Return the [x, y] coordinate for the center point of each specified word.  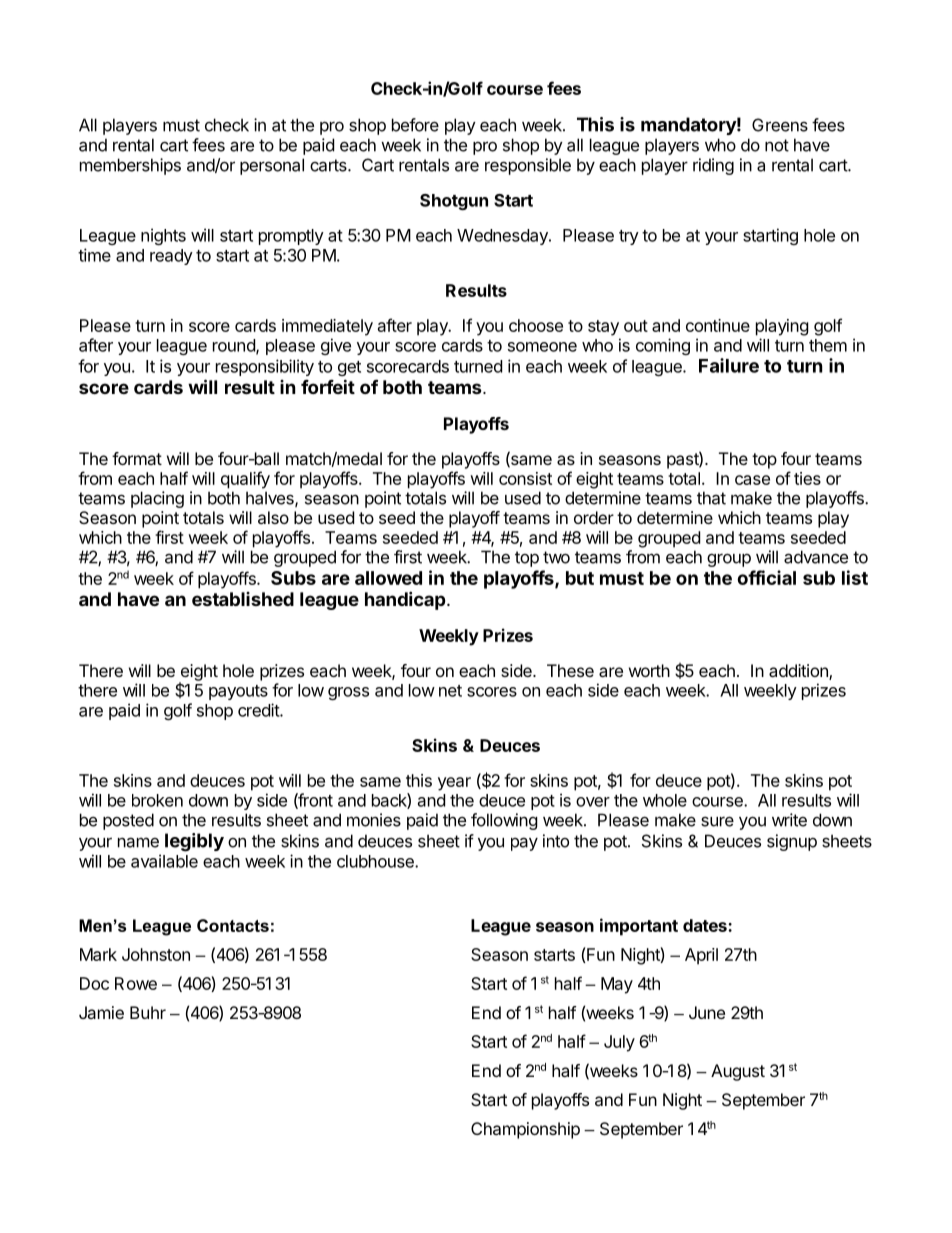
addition [799, 672]
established [243, 599]
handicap [405, 600]
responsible [528, 166]
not [777, 145]
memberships [130, 166]
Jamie [101, 1012]
